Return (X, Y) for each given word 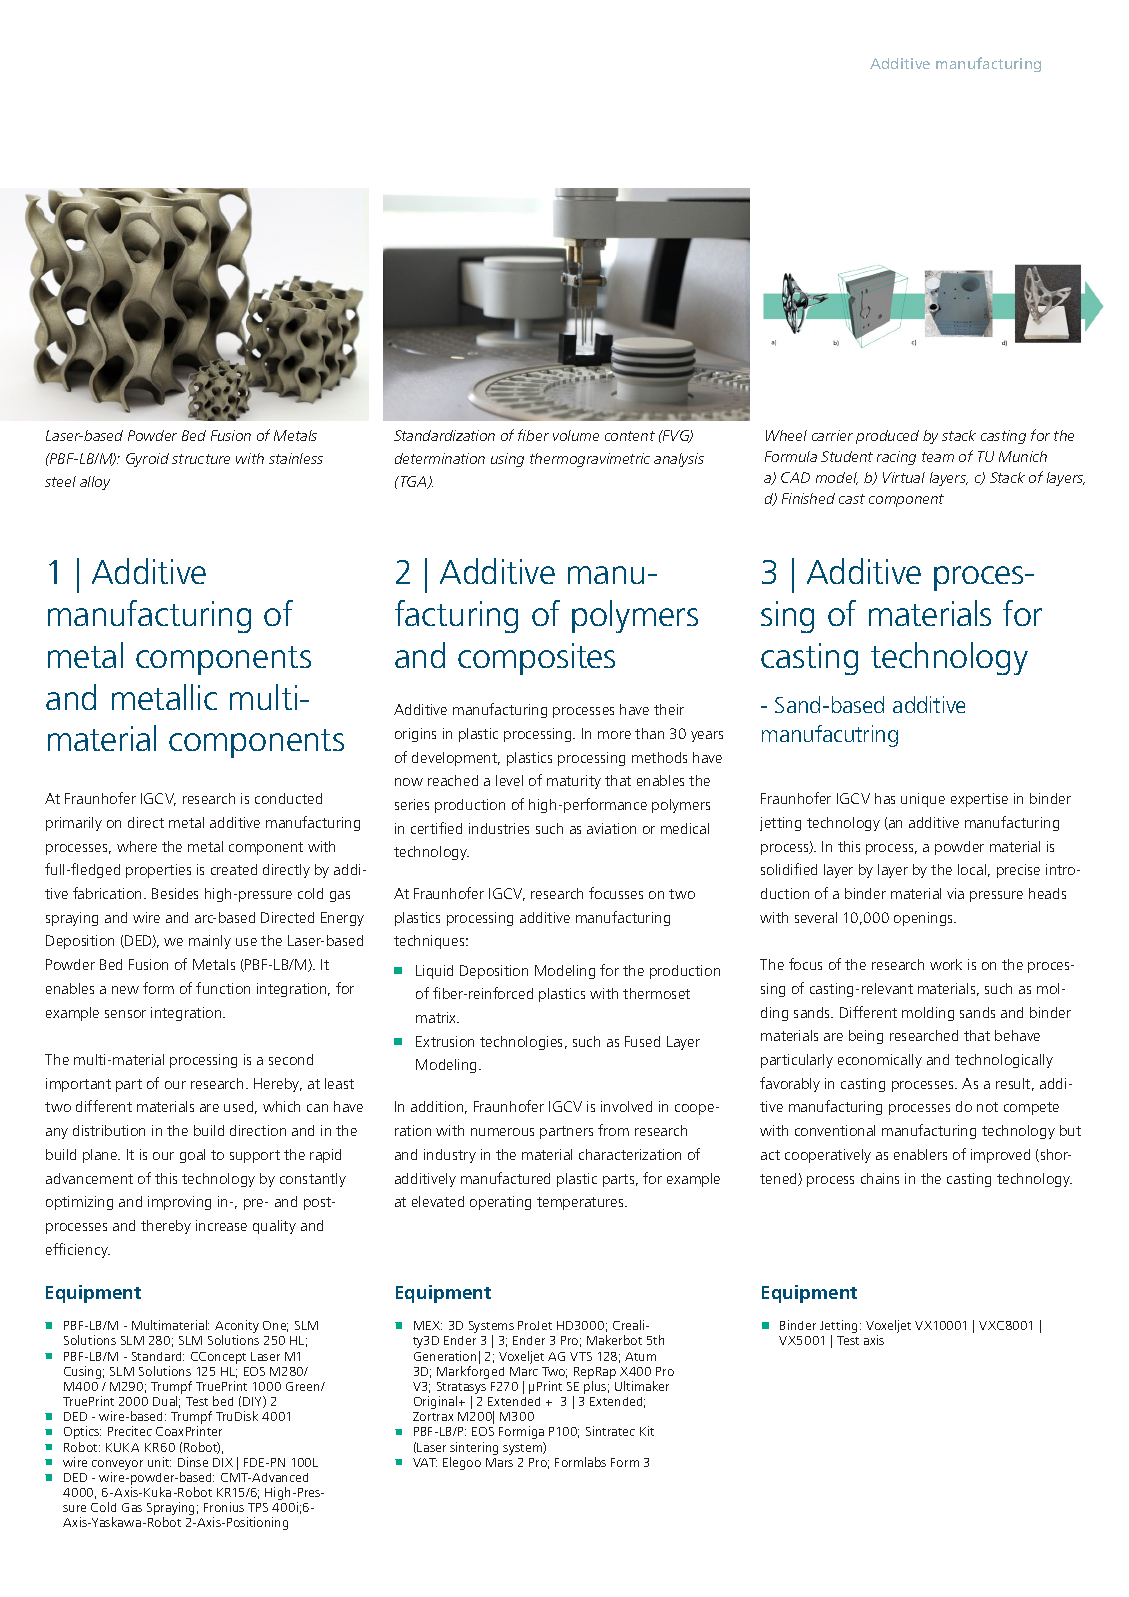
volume (576, 435)
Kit (647, 1431)
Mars (499, 1462)
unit (159, 1462)
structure (201, 459)
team (938, 457)
